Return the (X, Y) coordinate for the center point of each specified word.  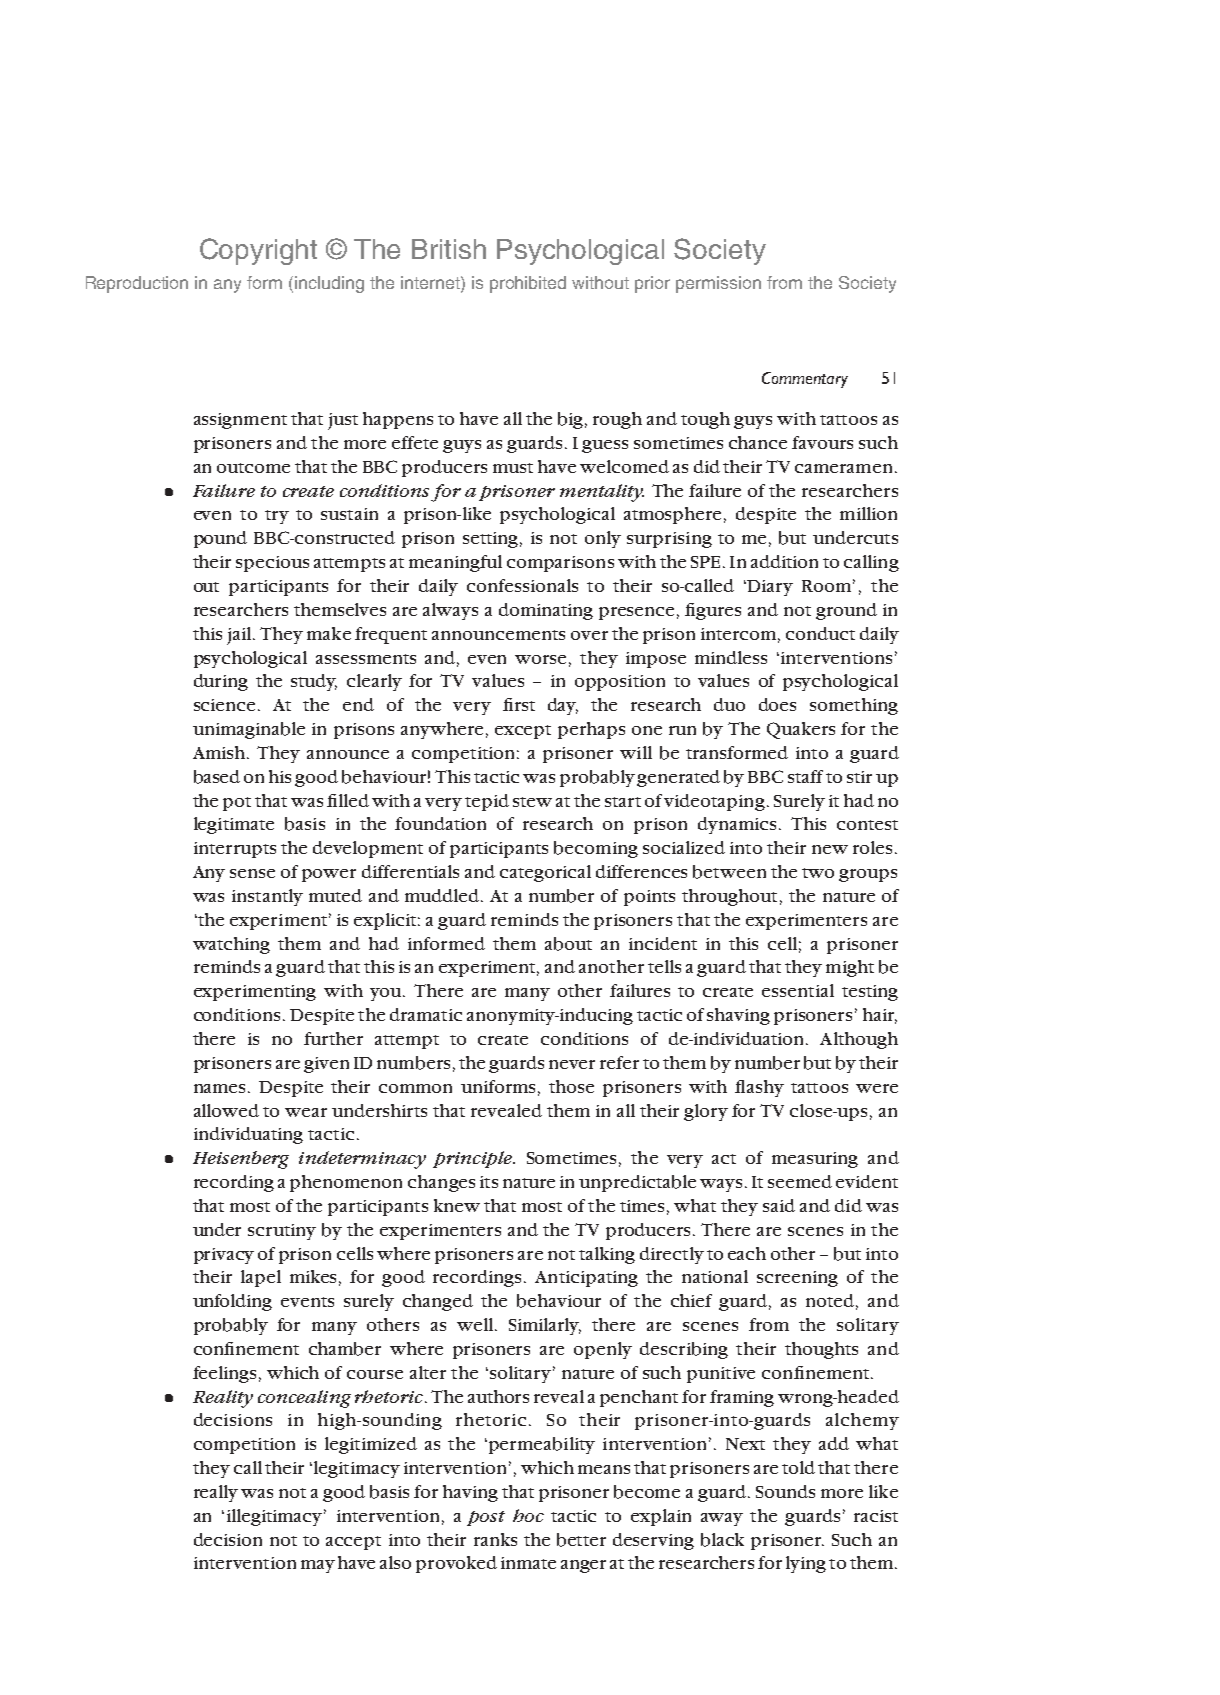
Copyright (258, 251)
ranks (495, 1539)
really (216, 1493)
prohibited (528, 284)
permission (718, 284)
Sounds (785, 1491)
